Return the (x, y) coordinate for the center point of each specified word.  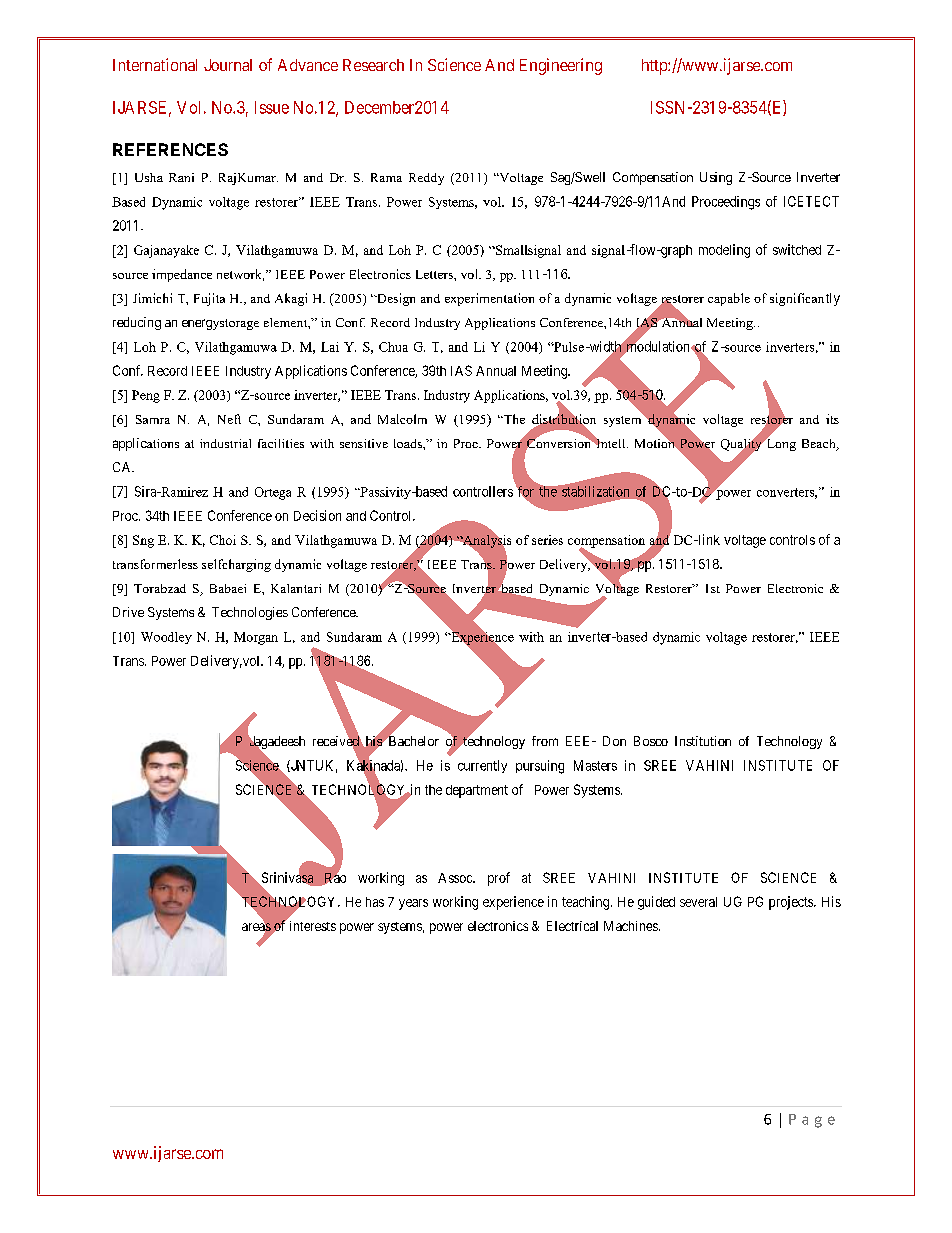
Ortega (273, 493)
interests (313, 926)
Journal (228, 65)
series (547, 540)
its (832, 419)
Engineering (561, 66)
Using (716, 178)
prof (499, 879)
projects (792, 903)
